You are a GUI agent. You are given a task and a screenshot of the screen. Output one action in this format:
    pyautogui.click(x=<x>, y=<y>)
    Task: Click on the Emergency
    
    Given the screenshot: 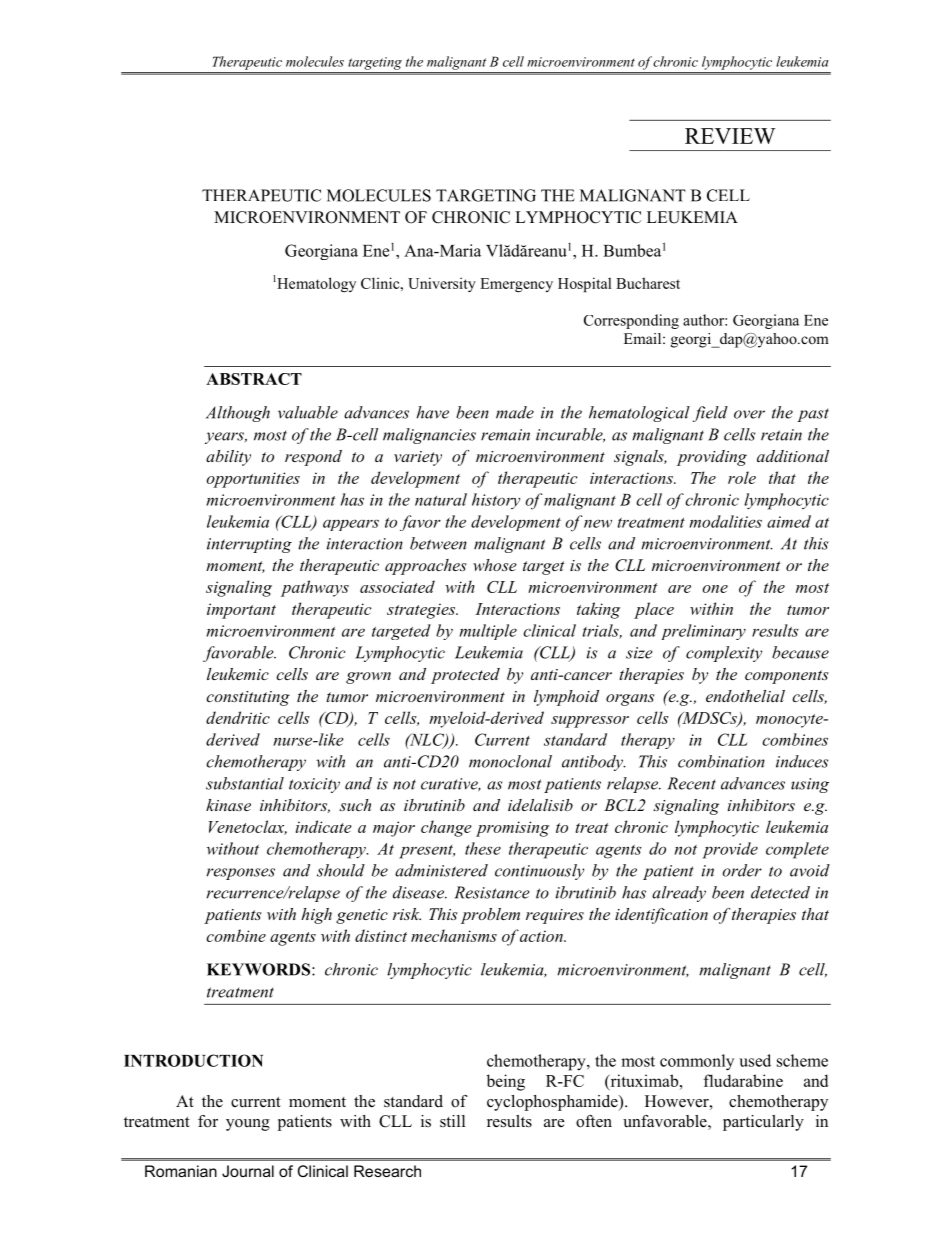 What is the action you would take?
    pyautogui.click(x=516, y=285)
